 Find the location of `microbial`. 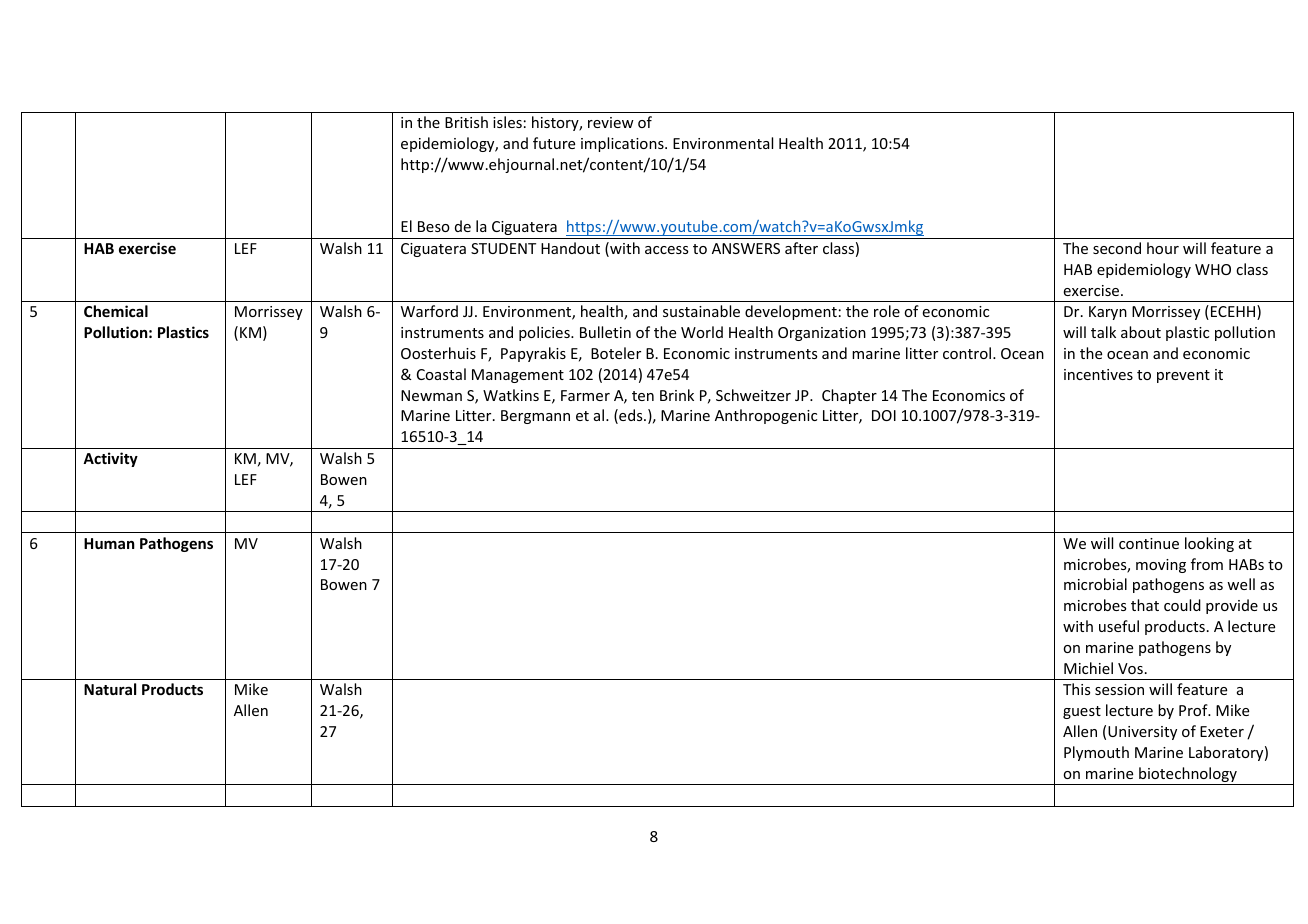

microbial is located at coordinates (1095, 584).
